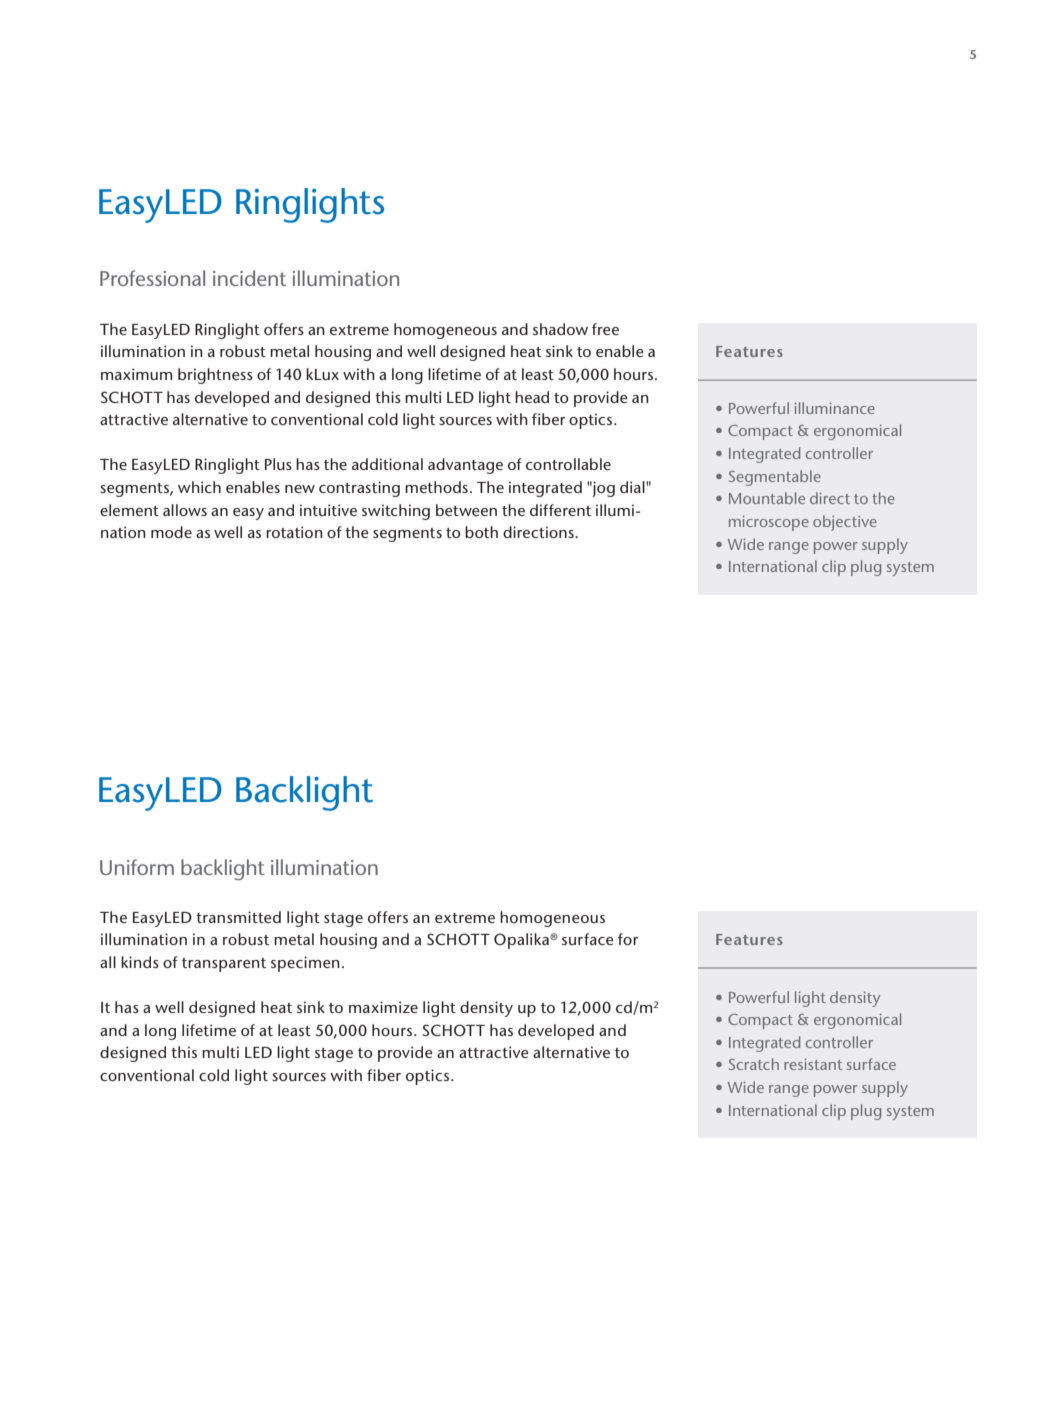 Image resolution: width=1052 pixels, height=1402 pixels. What do you see at coordinates (813, 1064) in the page?
I see `resistant` at bounding box center [813, 1064].
